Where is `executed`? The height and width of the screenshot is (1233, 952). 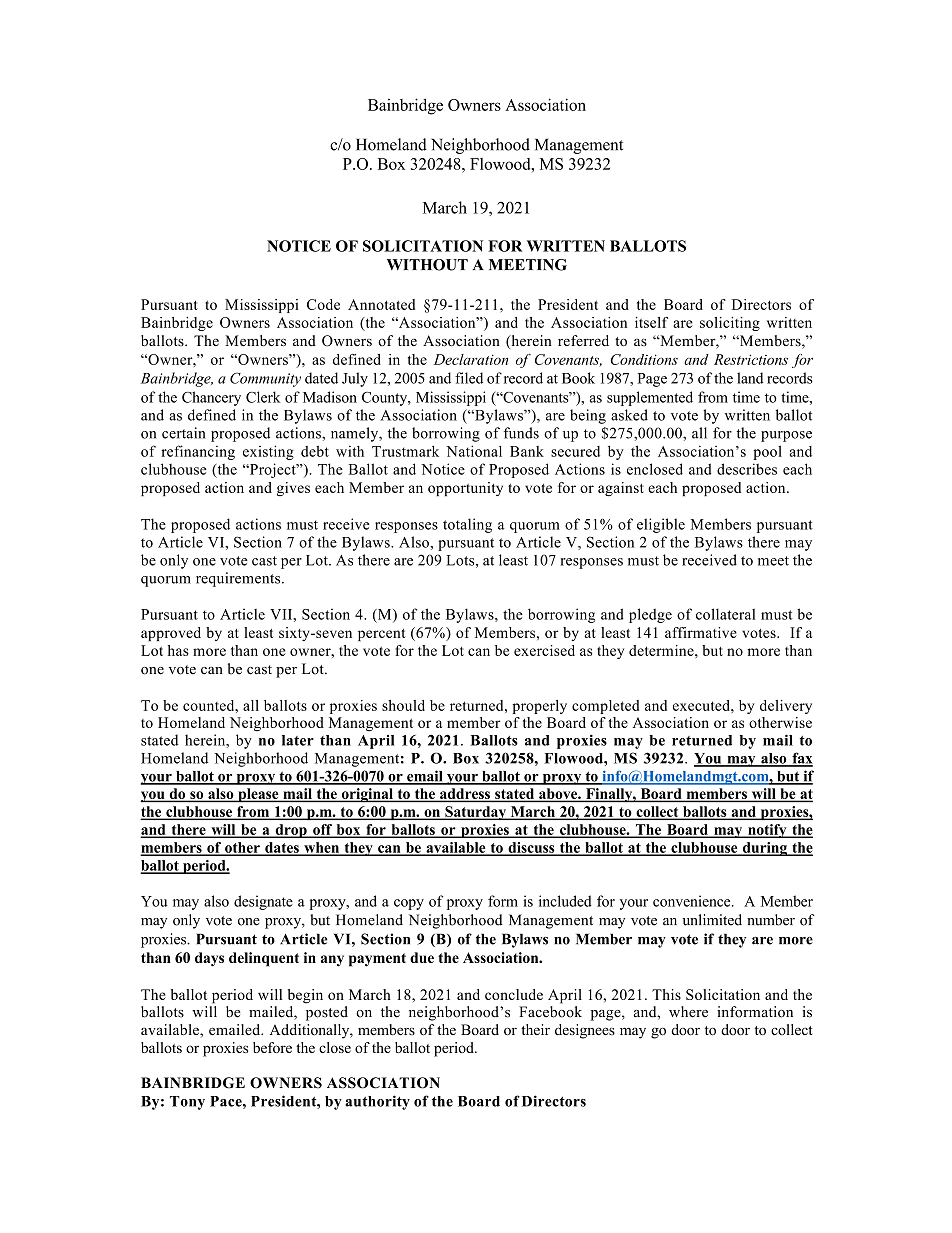 executed is located at coordinates (702, 705).
